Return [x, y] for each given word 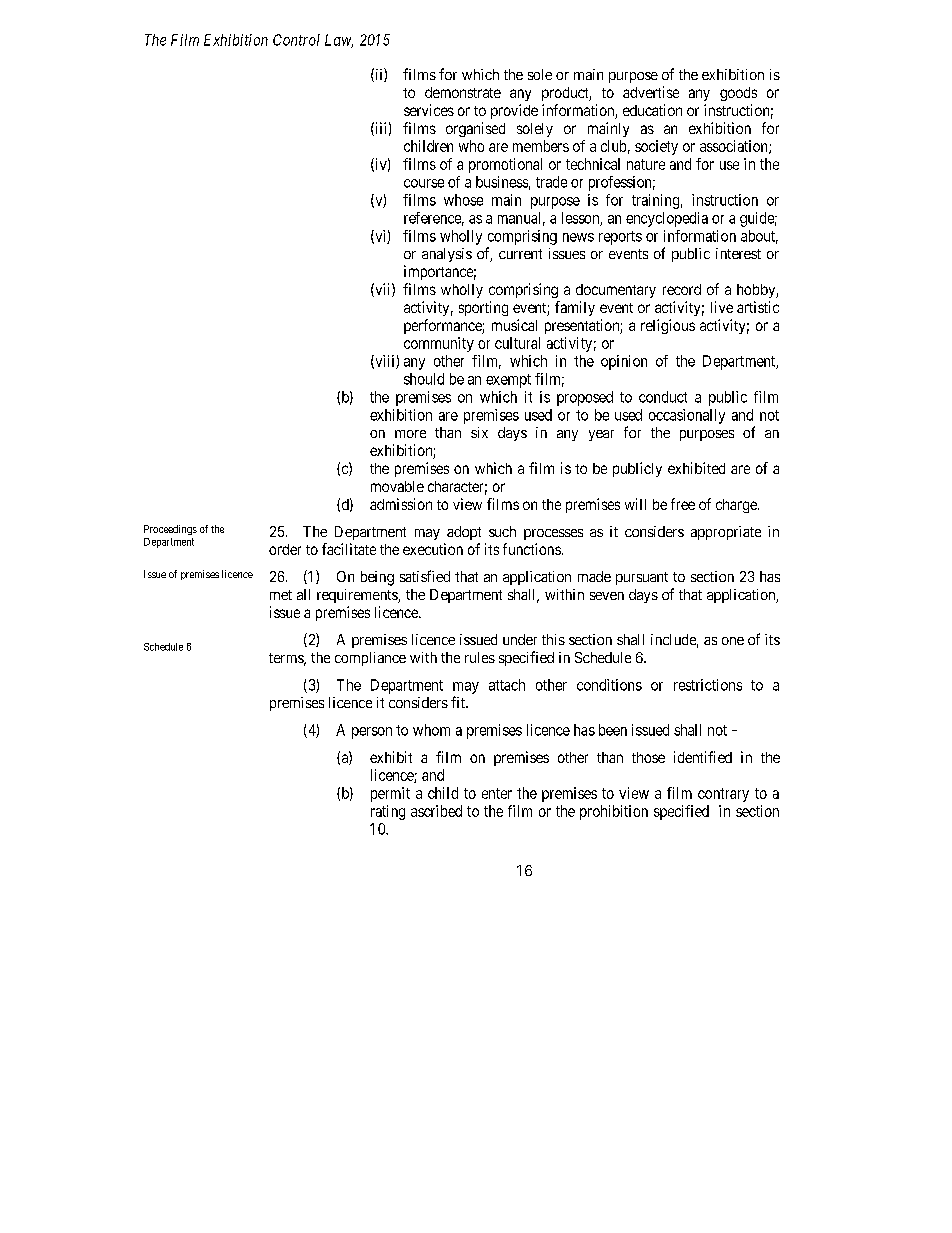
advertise [651, 92]
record [682, 289]
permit [390, 794]
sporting [483, 308]
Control [296, 40]
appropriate [726, 533]
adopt [464, 533]
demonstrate [463, 92]
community [439, 344]
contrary [723, 795]
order [285, 549]
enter [497, 793]
